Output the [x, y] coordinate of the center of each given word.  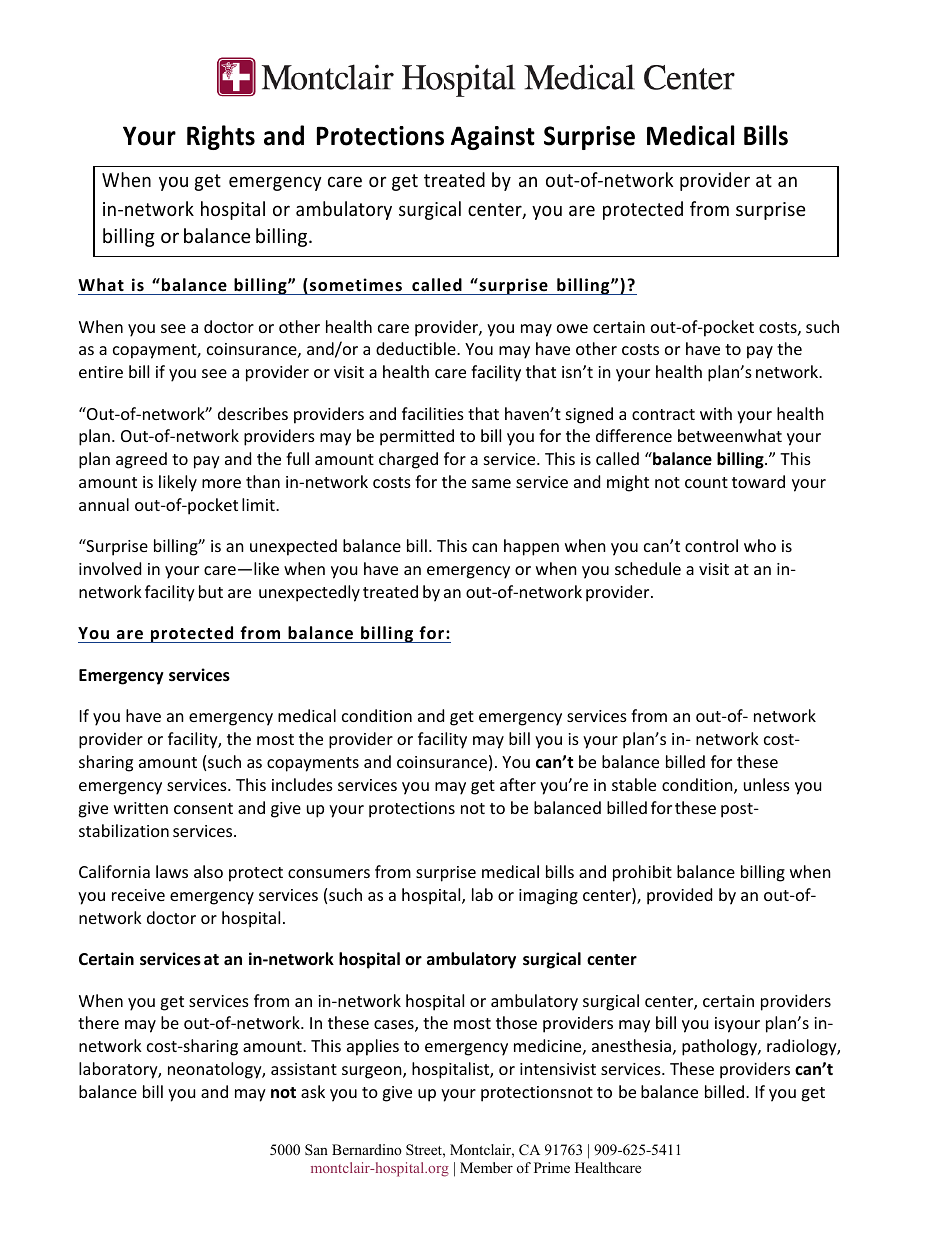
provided [679, 896]
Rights [221, 137]
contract [663, 414]
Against [493, 138]
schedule [648, 568]
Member [486, 1167]
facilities [433, 413]
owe [572, 328]
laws [172, 871]
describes [253, 413]
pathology [720, 1047]
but [211, 591]
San [316, 1149]
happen [531, 547]
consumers [329, 873]
